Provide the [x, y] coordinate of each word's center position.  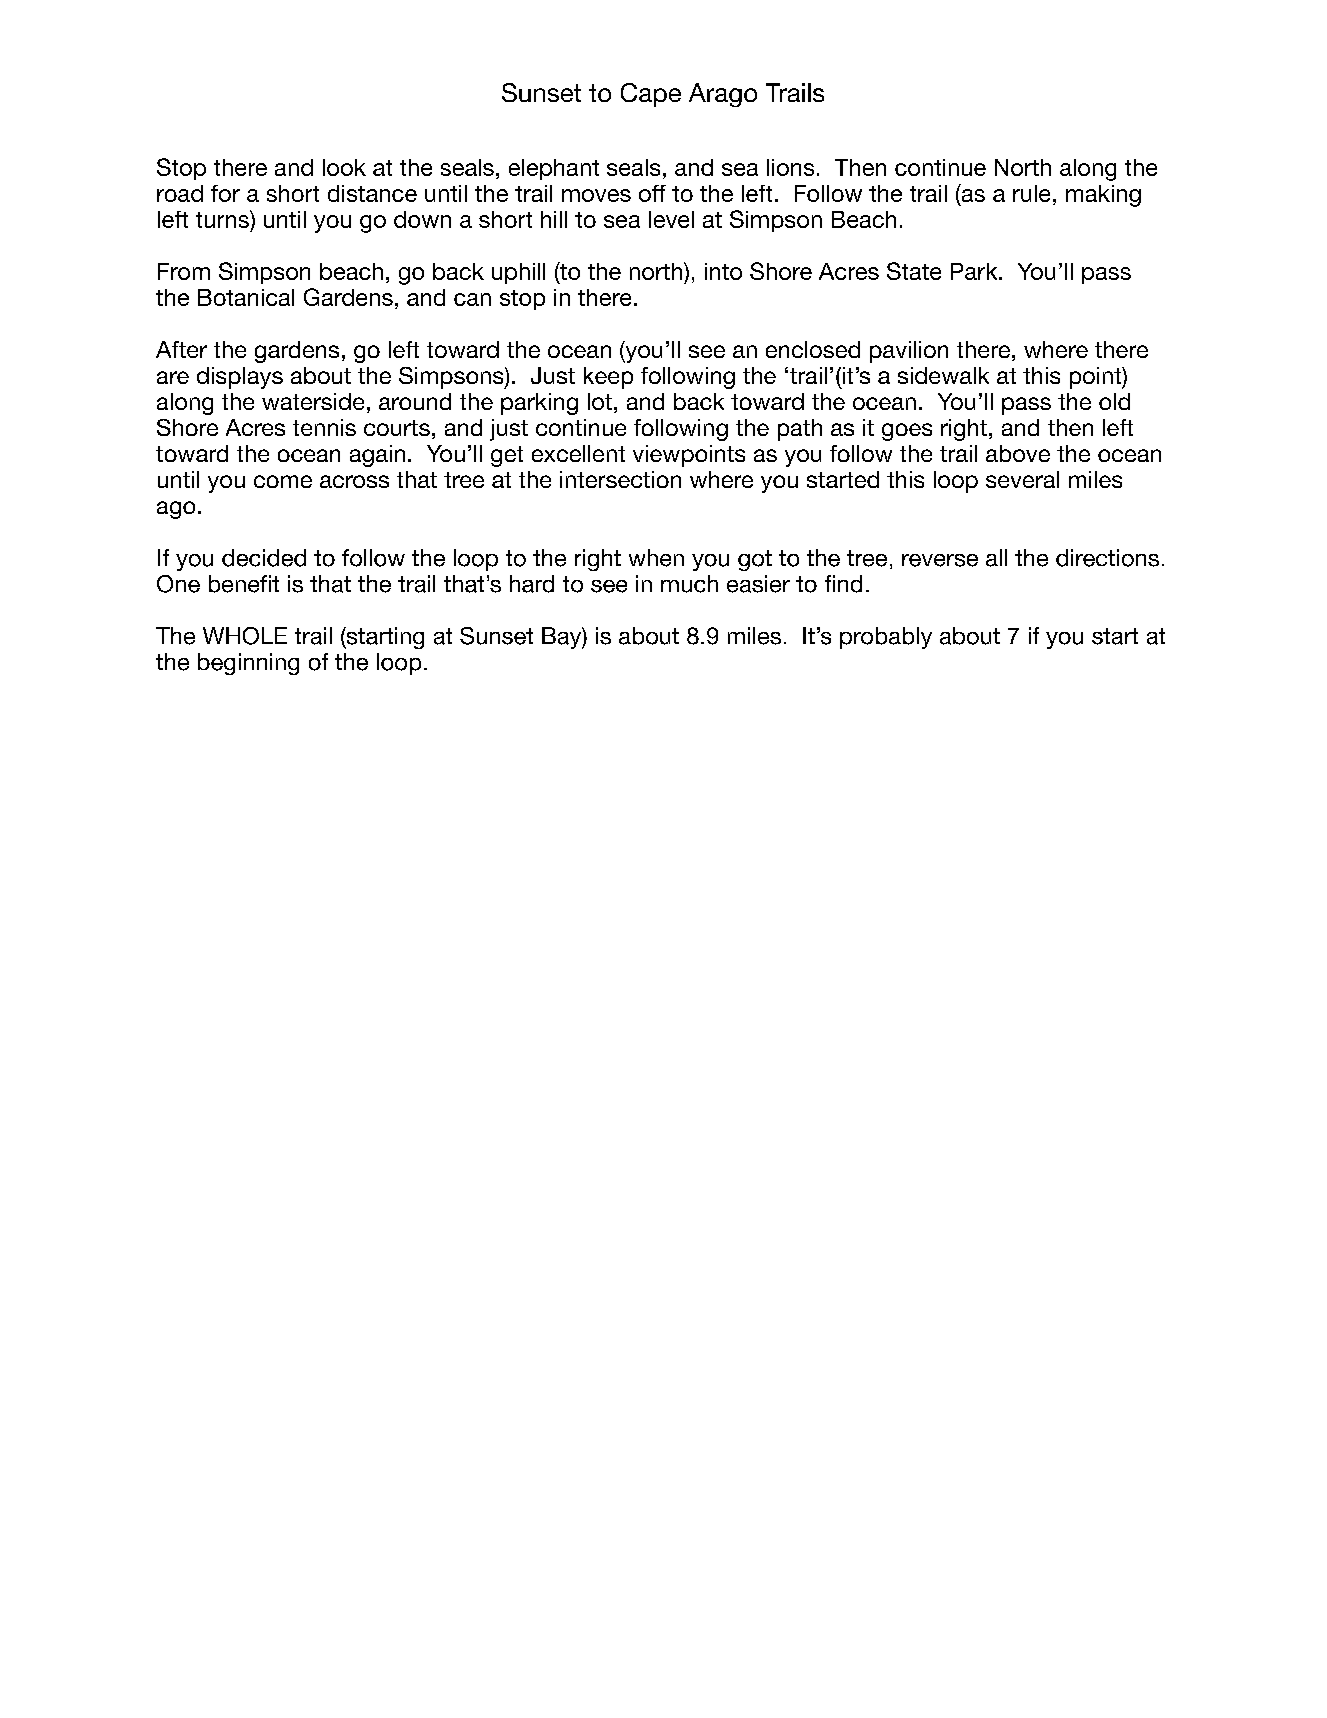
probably [886, 638]
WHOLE [245, 636]
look [344, 167]
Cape [651, 95]
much [689, 584]
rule [1031, 193]
